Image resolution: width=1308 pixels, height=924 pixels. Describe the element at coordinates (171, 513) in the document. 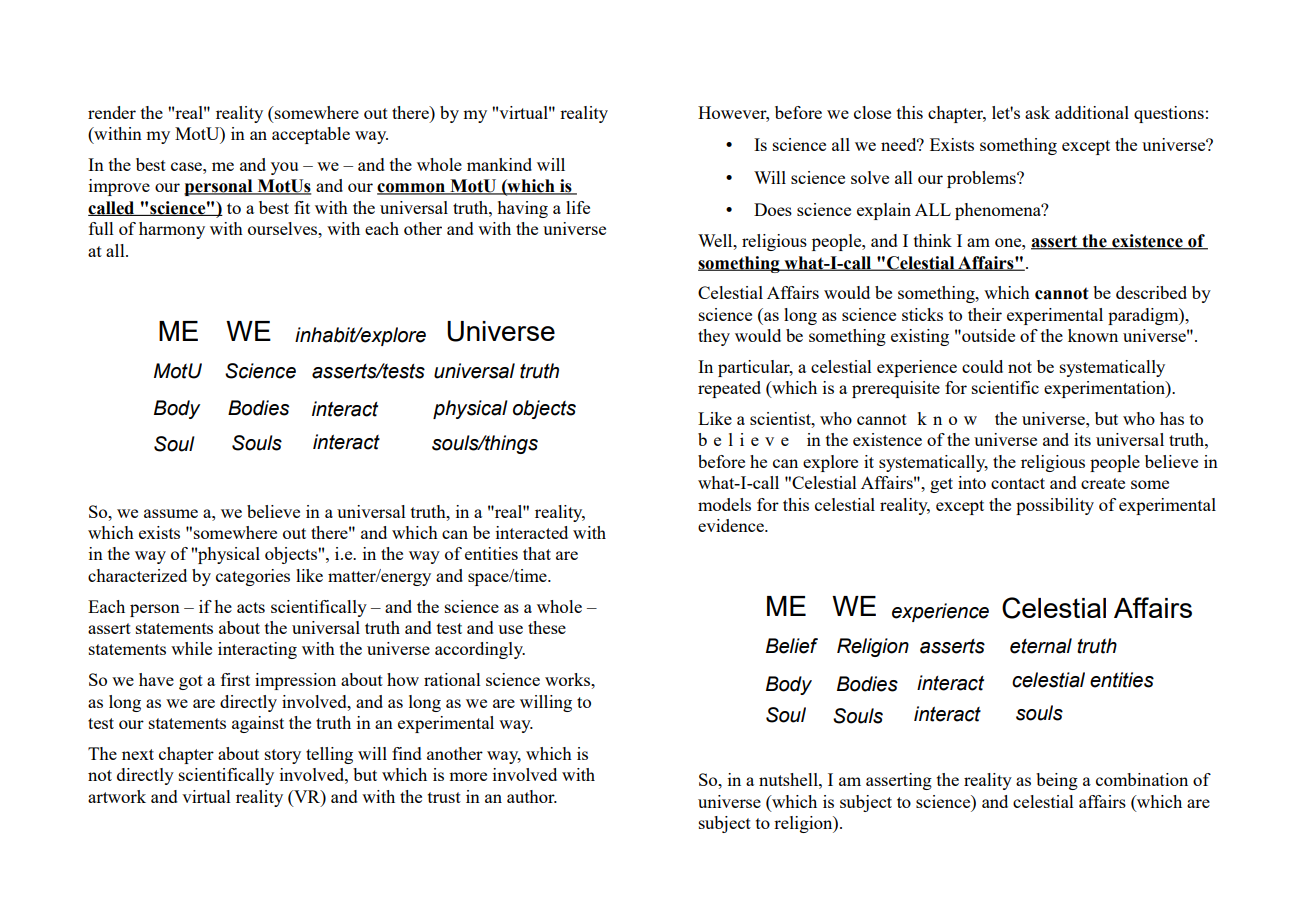

I see `assume` at that location.
